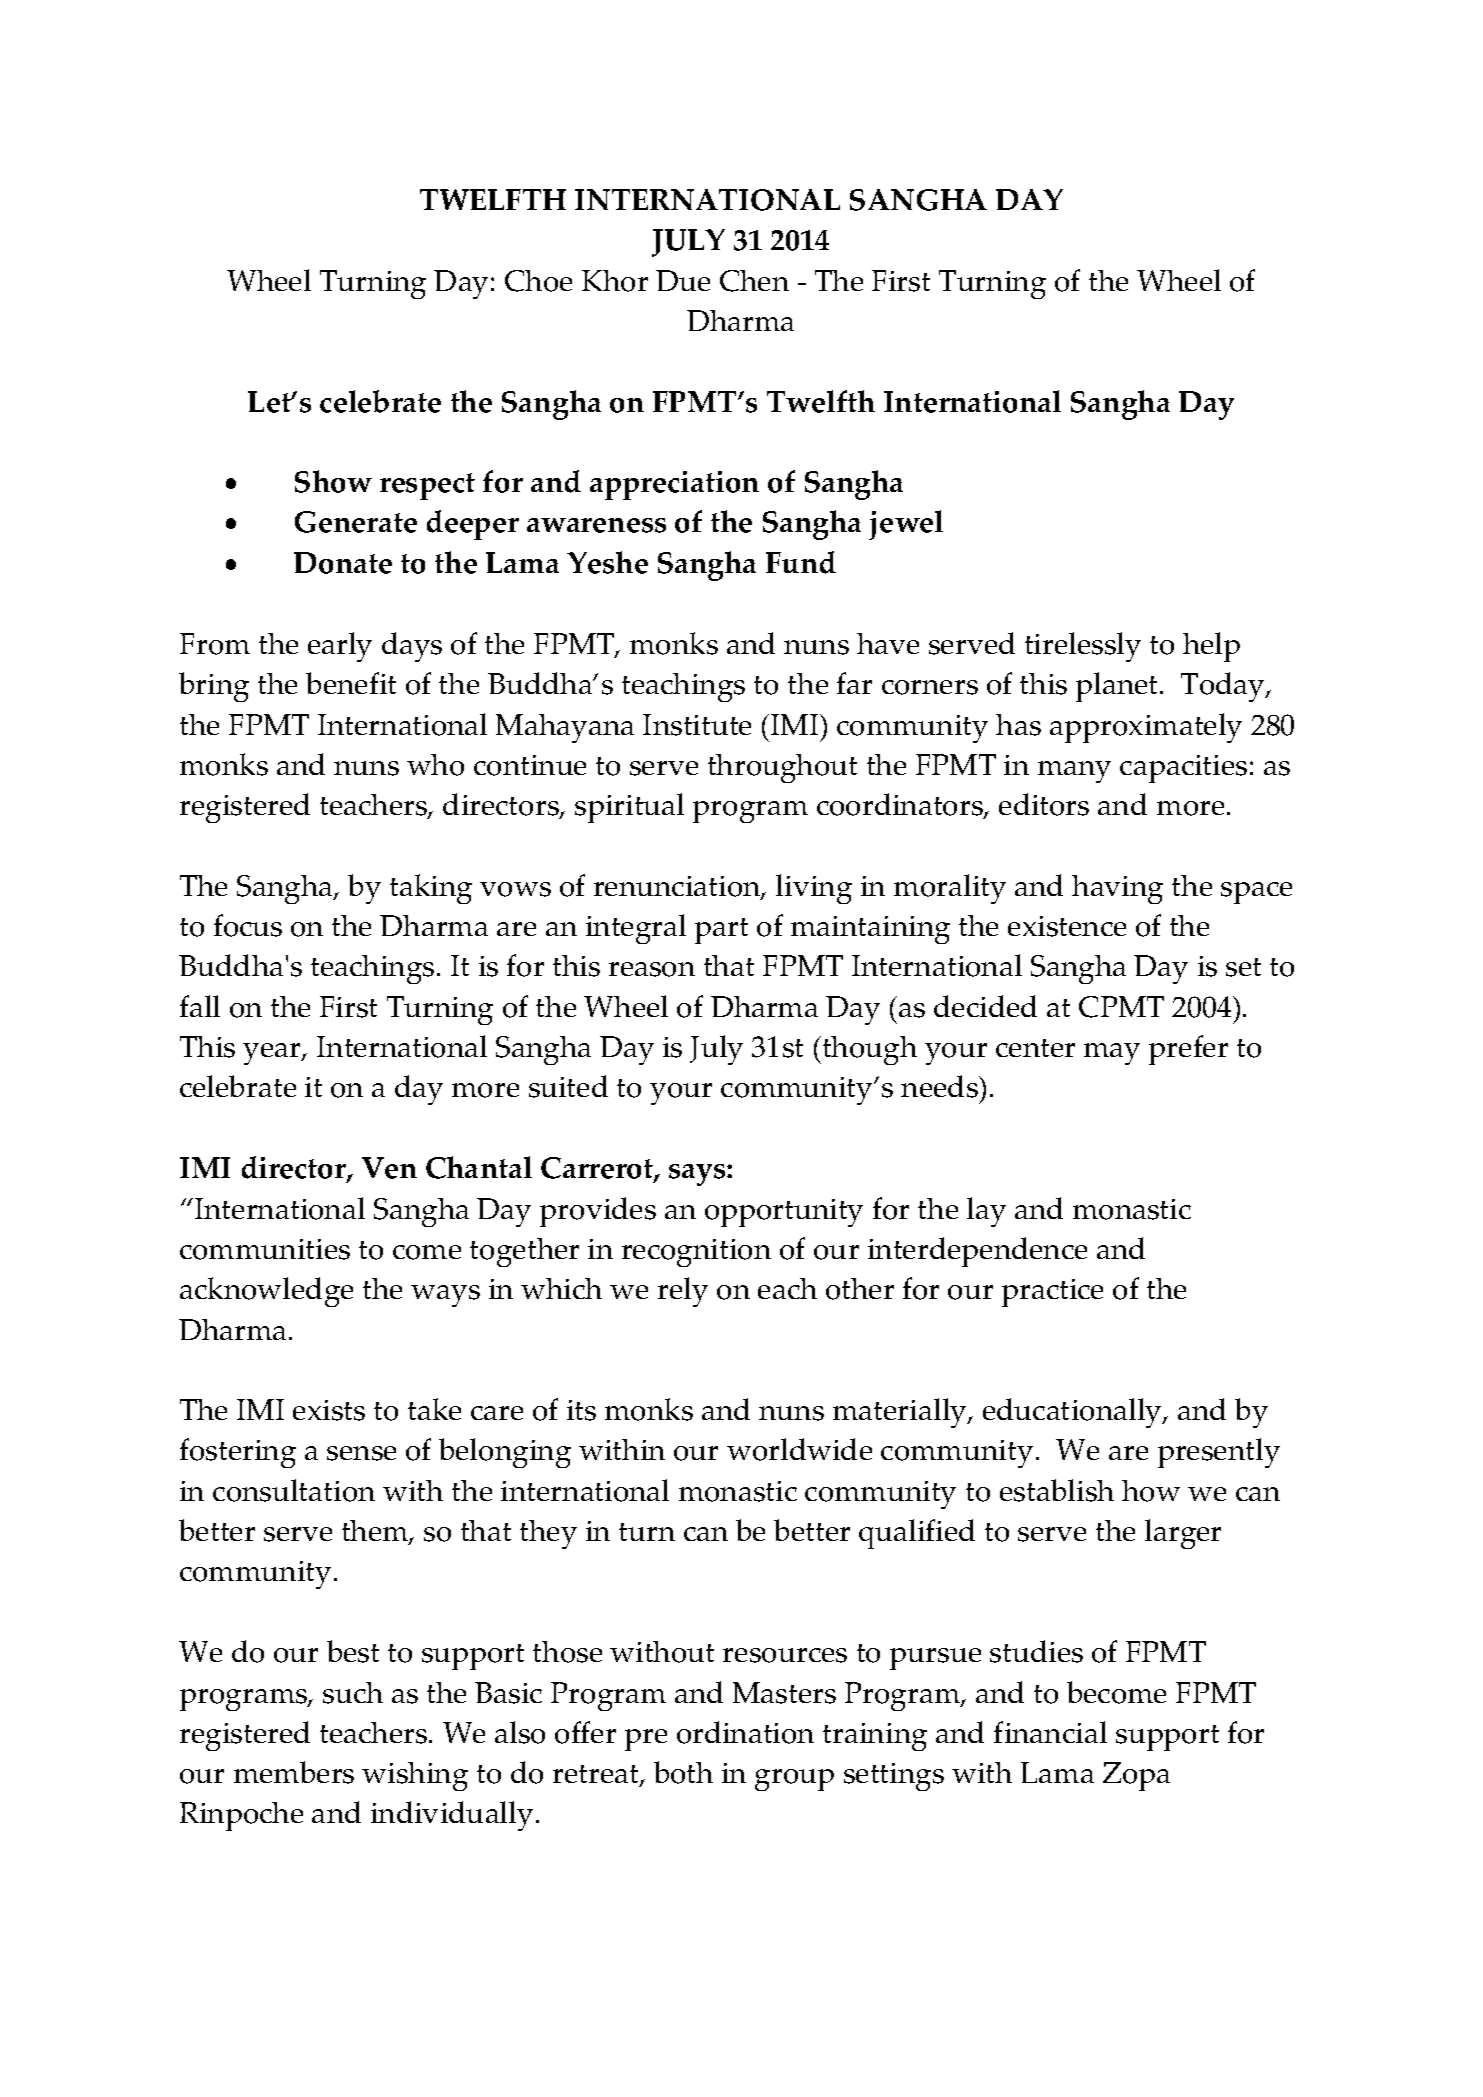 The width and height of the image is (1483, 2097). Describe the element at coordinates (273, 1054) in the image. I see `year` at that location.
